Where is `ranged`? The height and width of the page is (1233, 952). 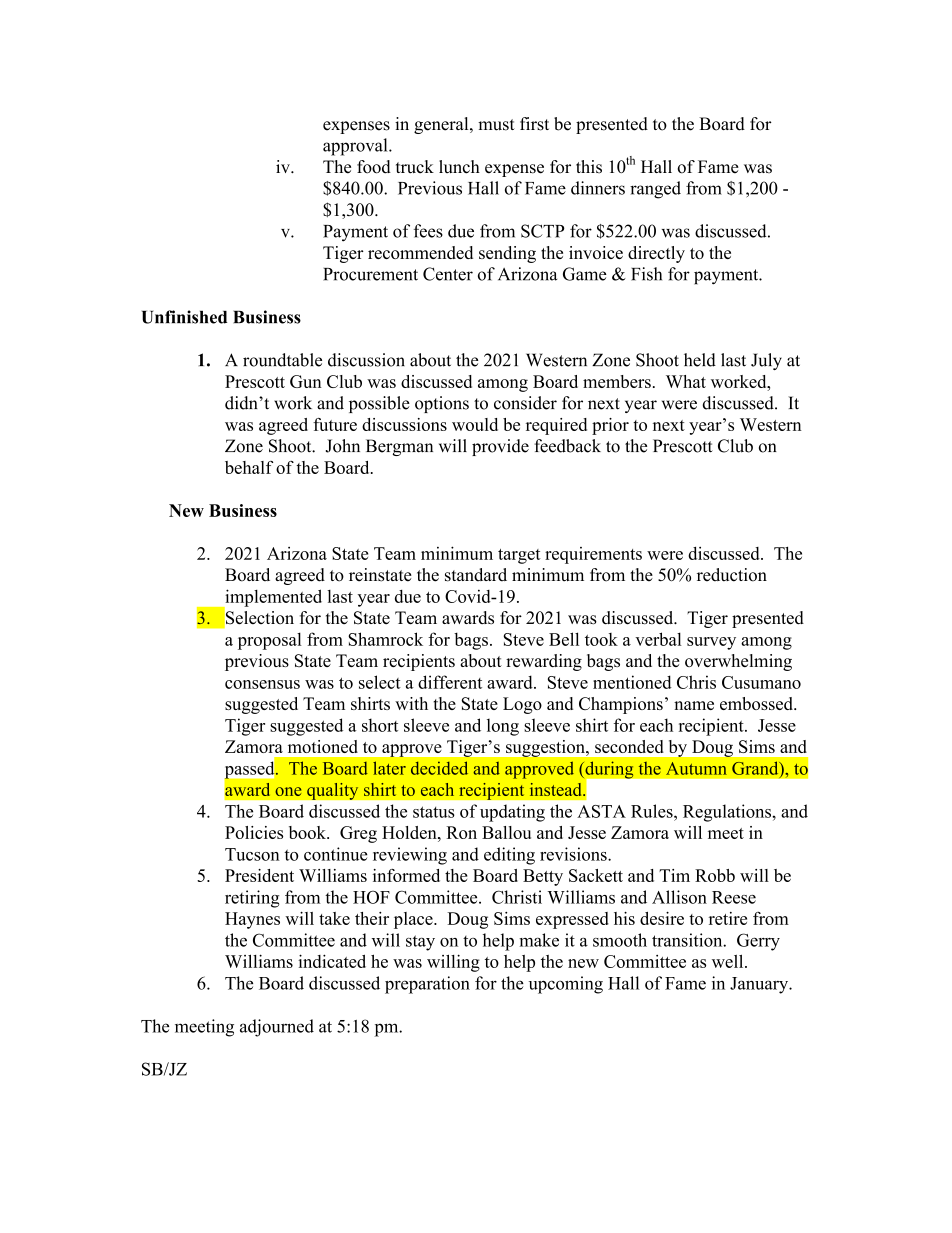
ranged is located at coordinates (655, 190).
